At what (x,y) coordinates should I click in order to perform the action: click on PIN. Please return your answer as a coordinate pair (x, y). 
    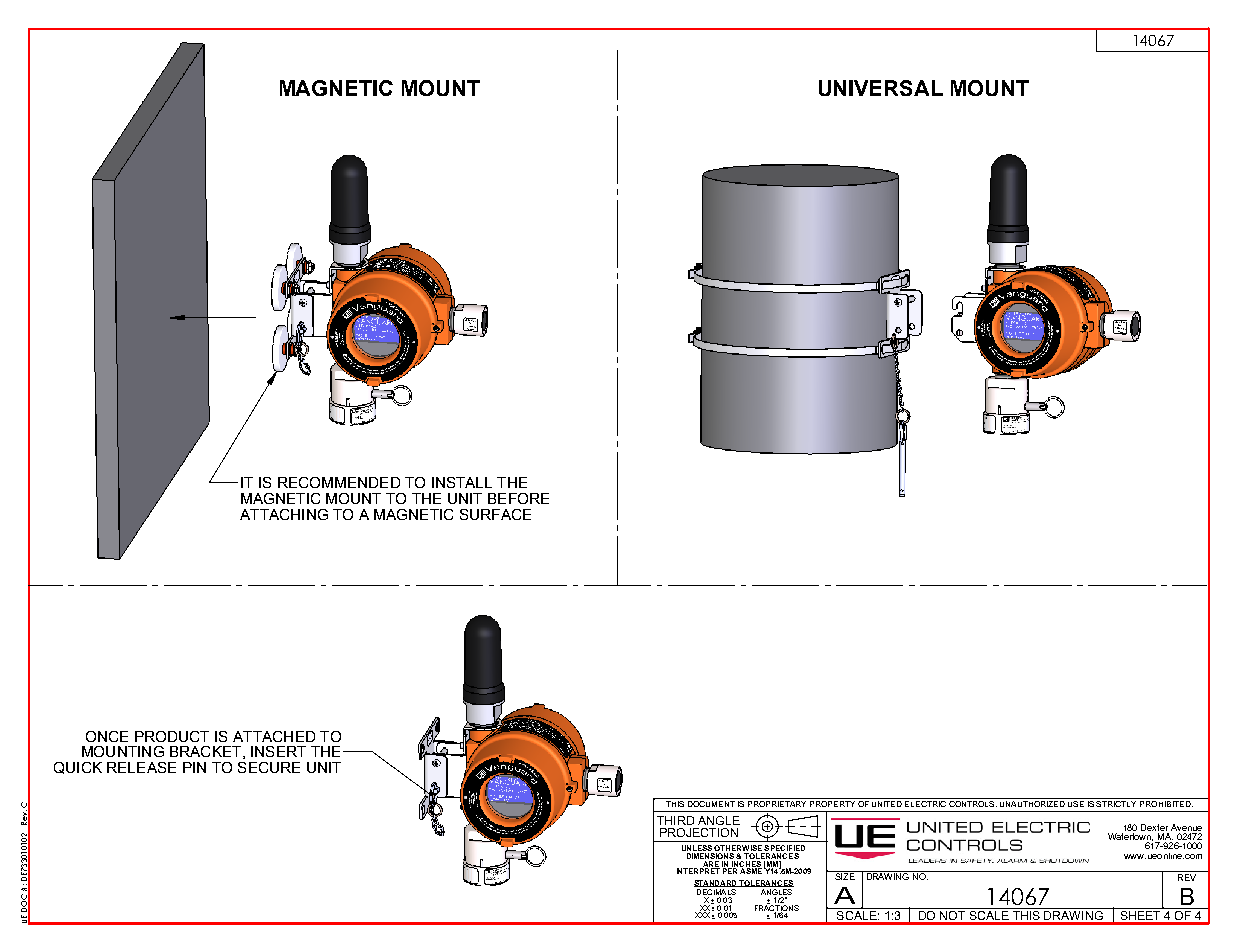
    Looking at the image, I should click on (194, 767).
